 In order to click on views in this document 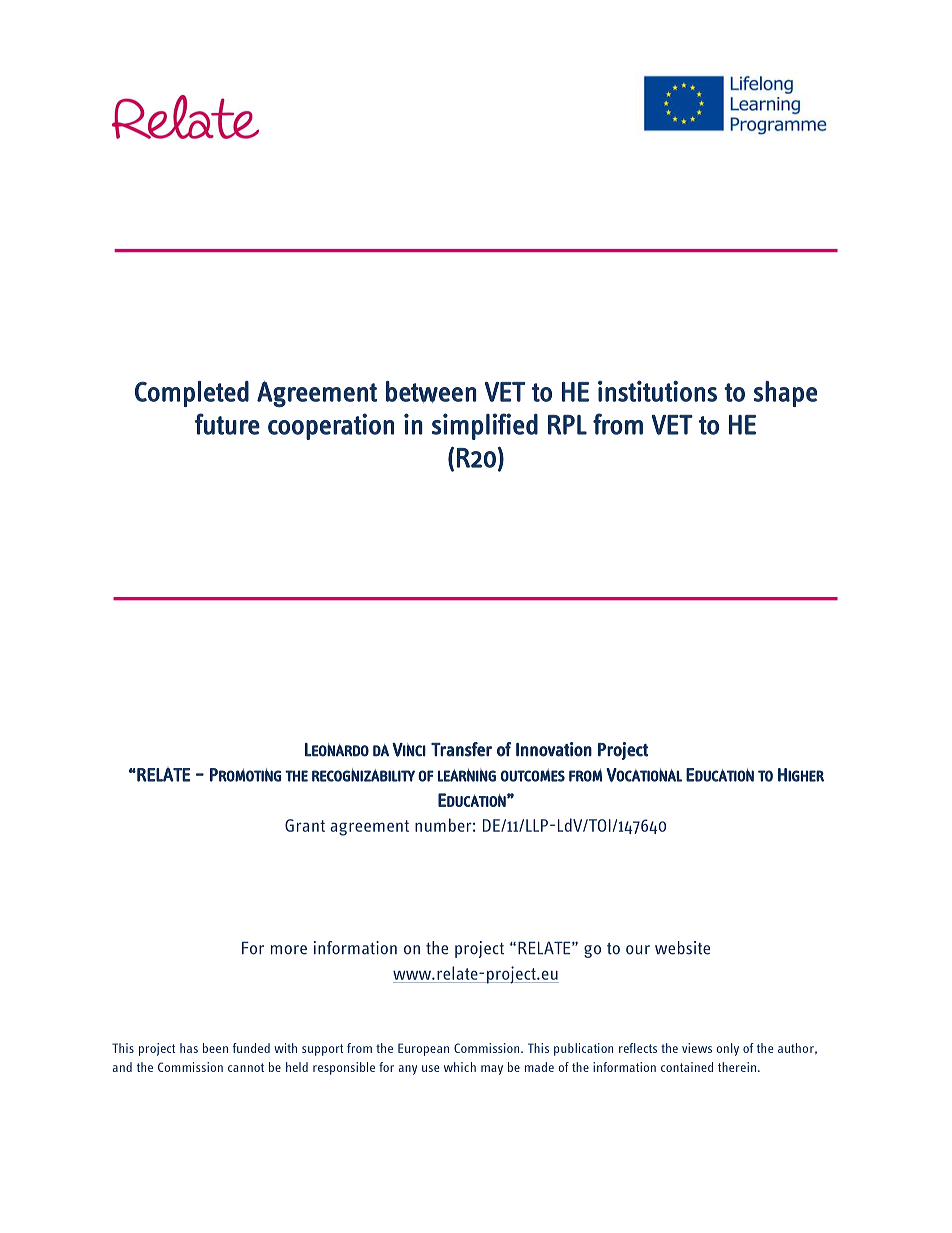, I will do `click(697, 1048)`.
